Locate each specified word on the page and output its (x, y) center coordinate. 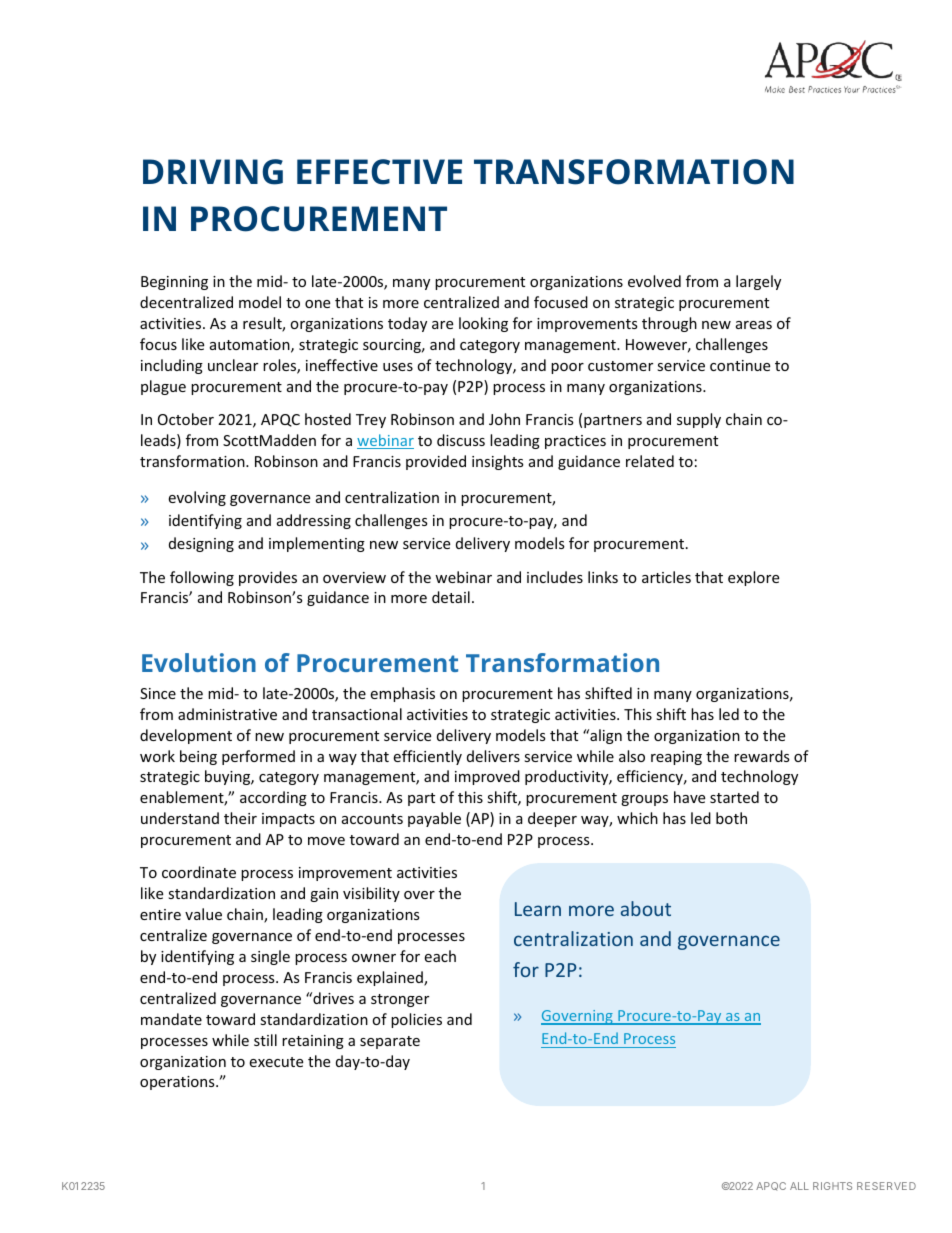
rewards (762, 756)
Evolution (199, 662)
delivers (493, 756)
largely (758, 282)
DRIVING (213, 172)
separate (390, 1042)
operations (178, 1083)
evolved (654, 281)
